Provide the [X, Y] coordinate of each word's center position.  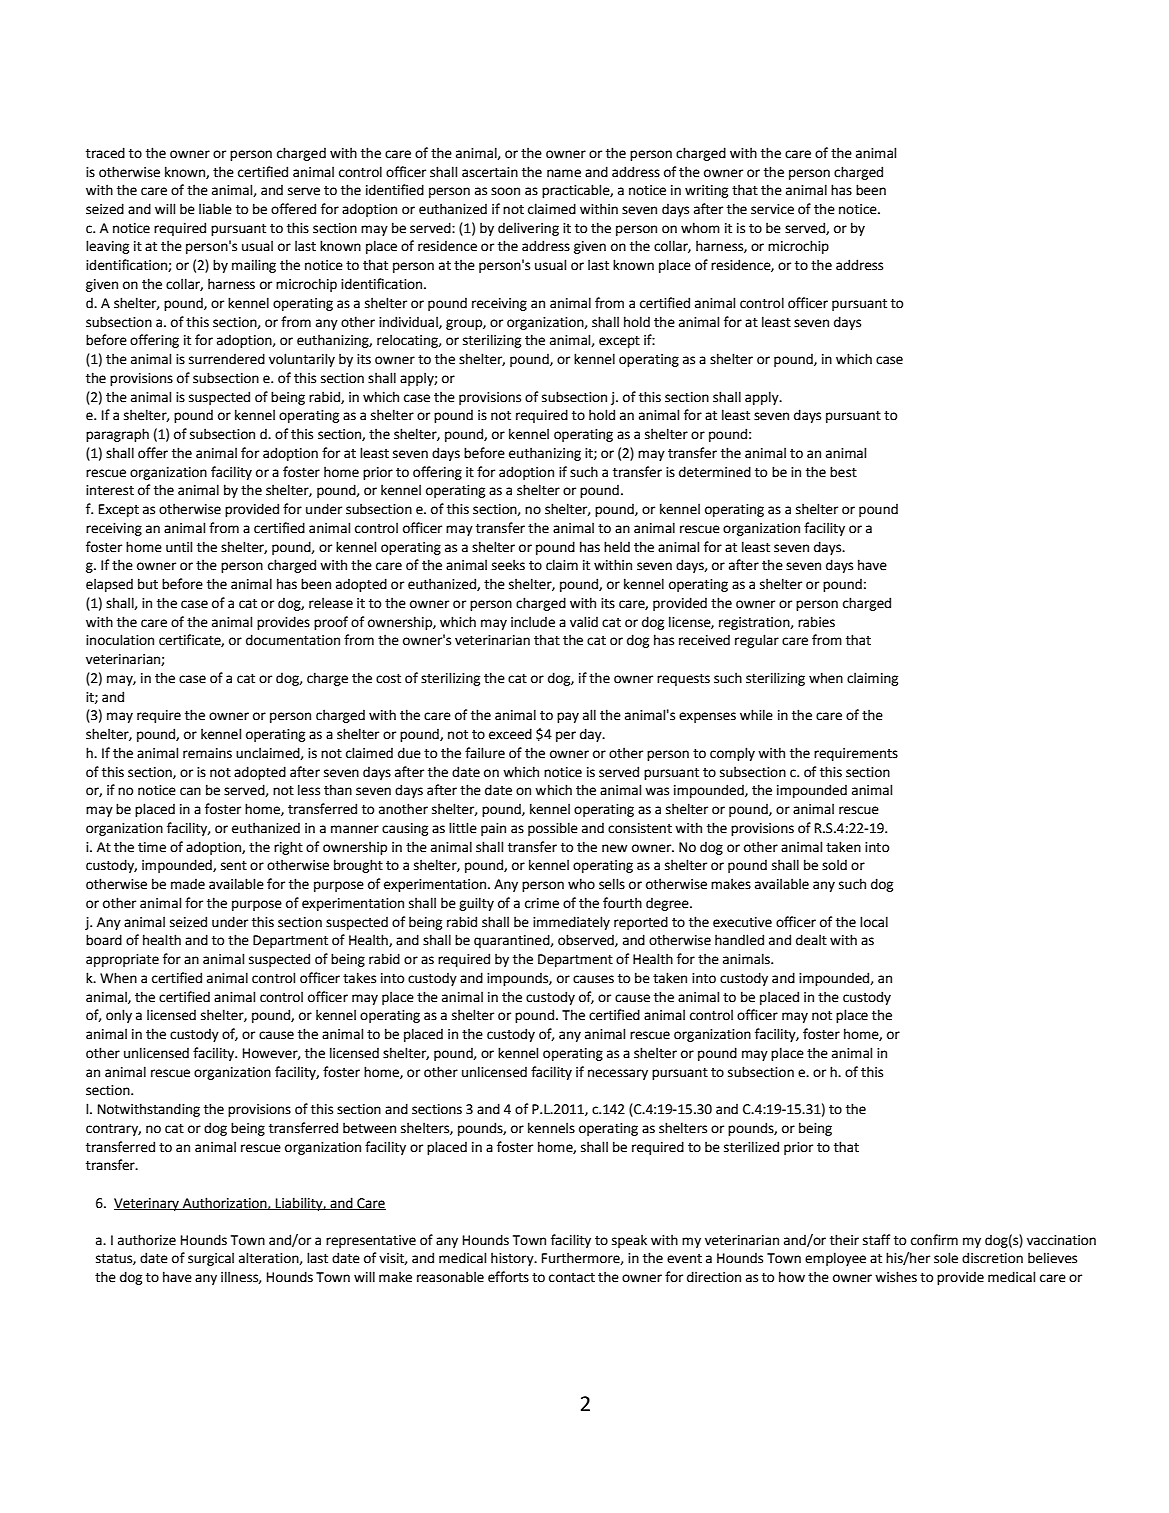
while [756, 715]
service [772, 209]
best [843, 472]
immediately [571, 923]
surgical [211, 1259]
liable [215, 209]
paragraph [117, 435]
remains [207, 753]
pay [568, 717]
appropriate [122, 960]
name [564, 173]
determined [715, 472]
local [874, 922]
